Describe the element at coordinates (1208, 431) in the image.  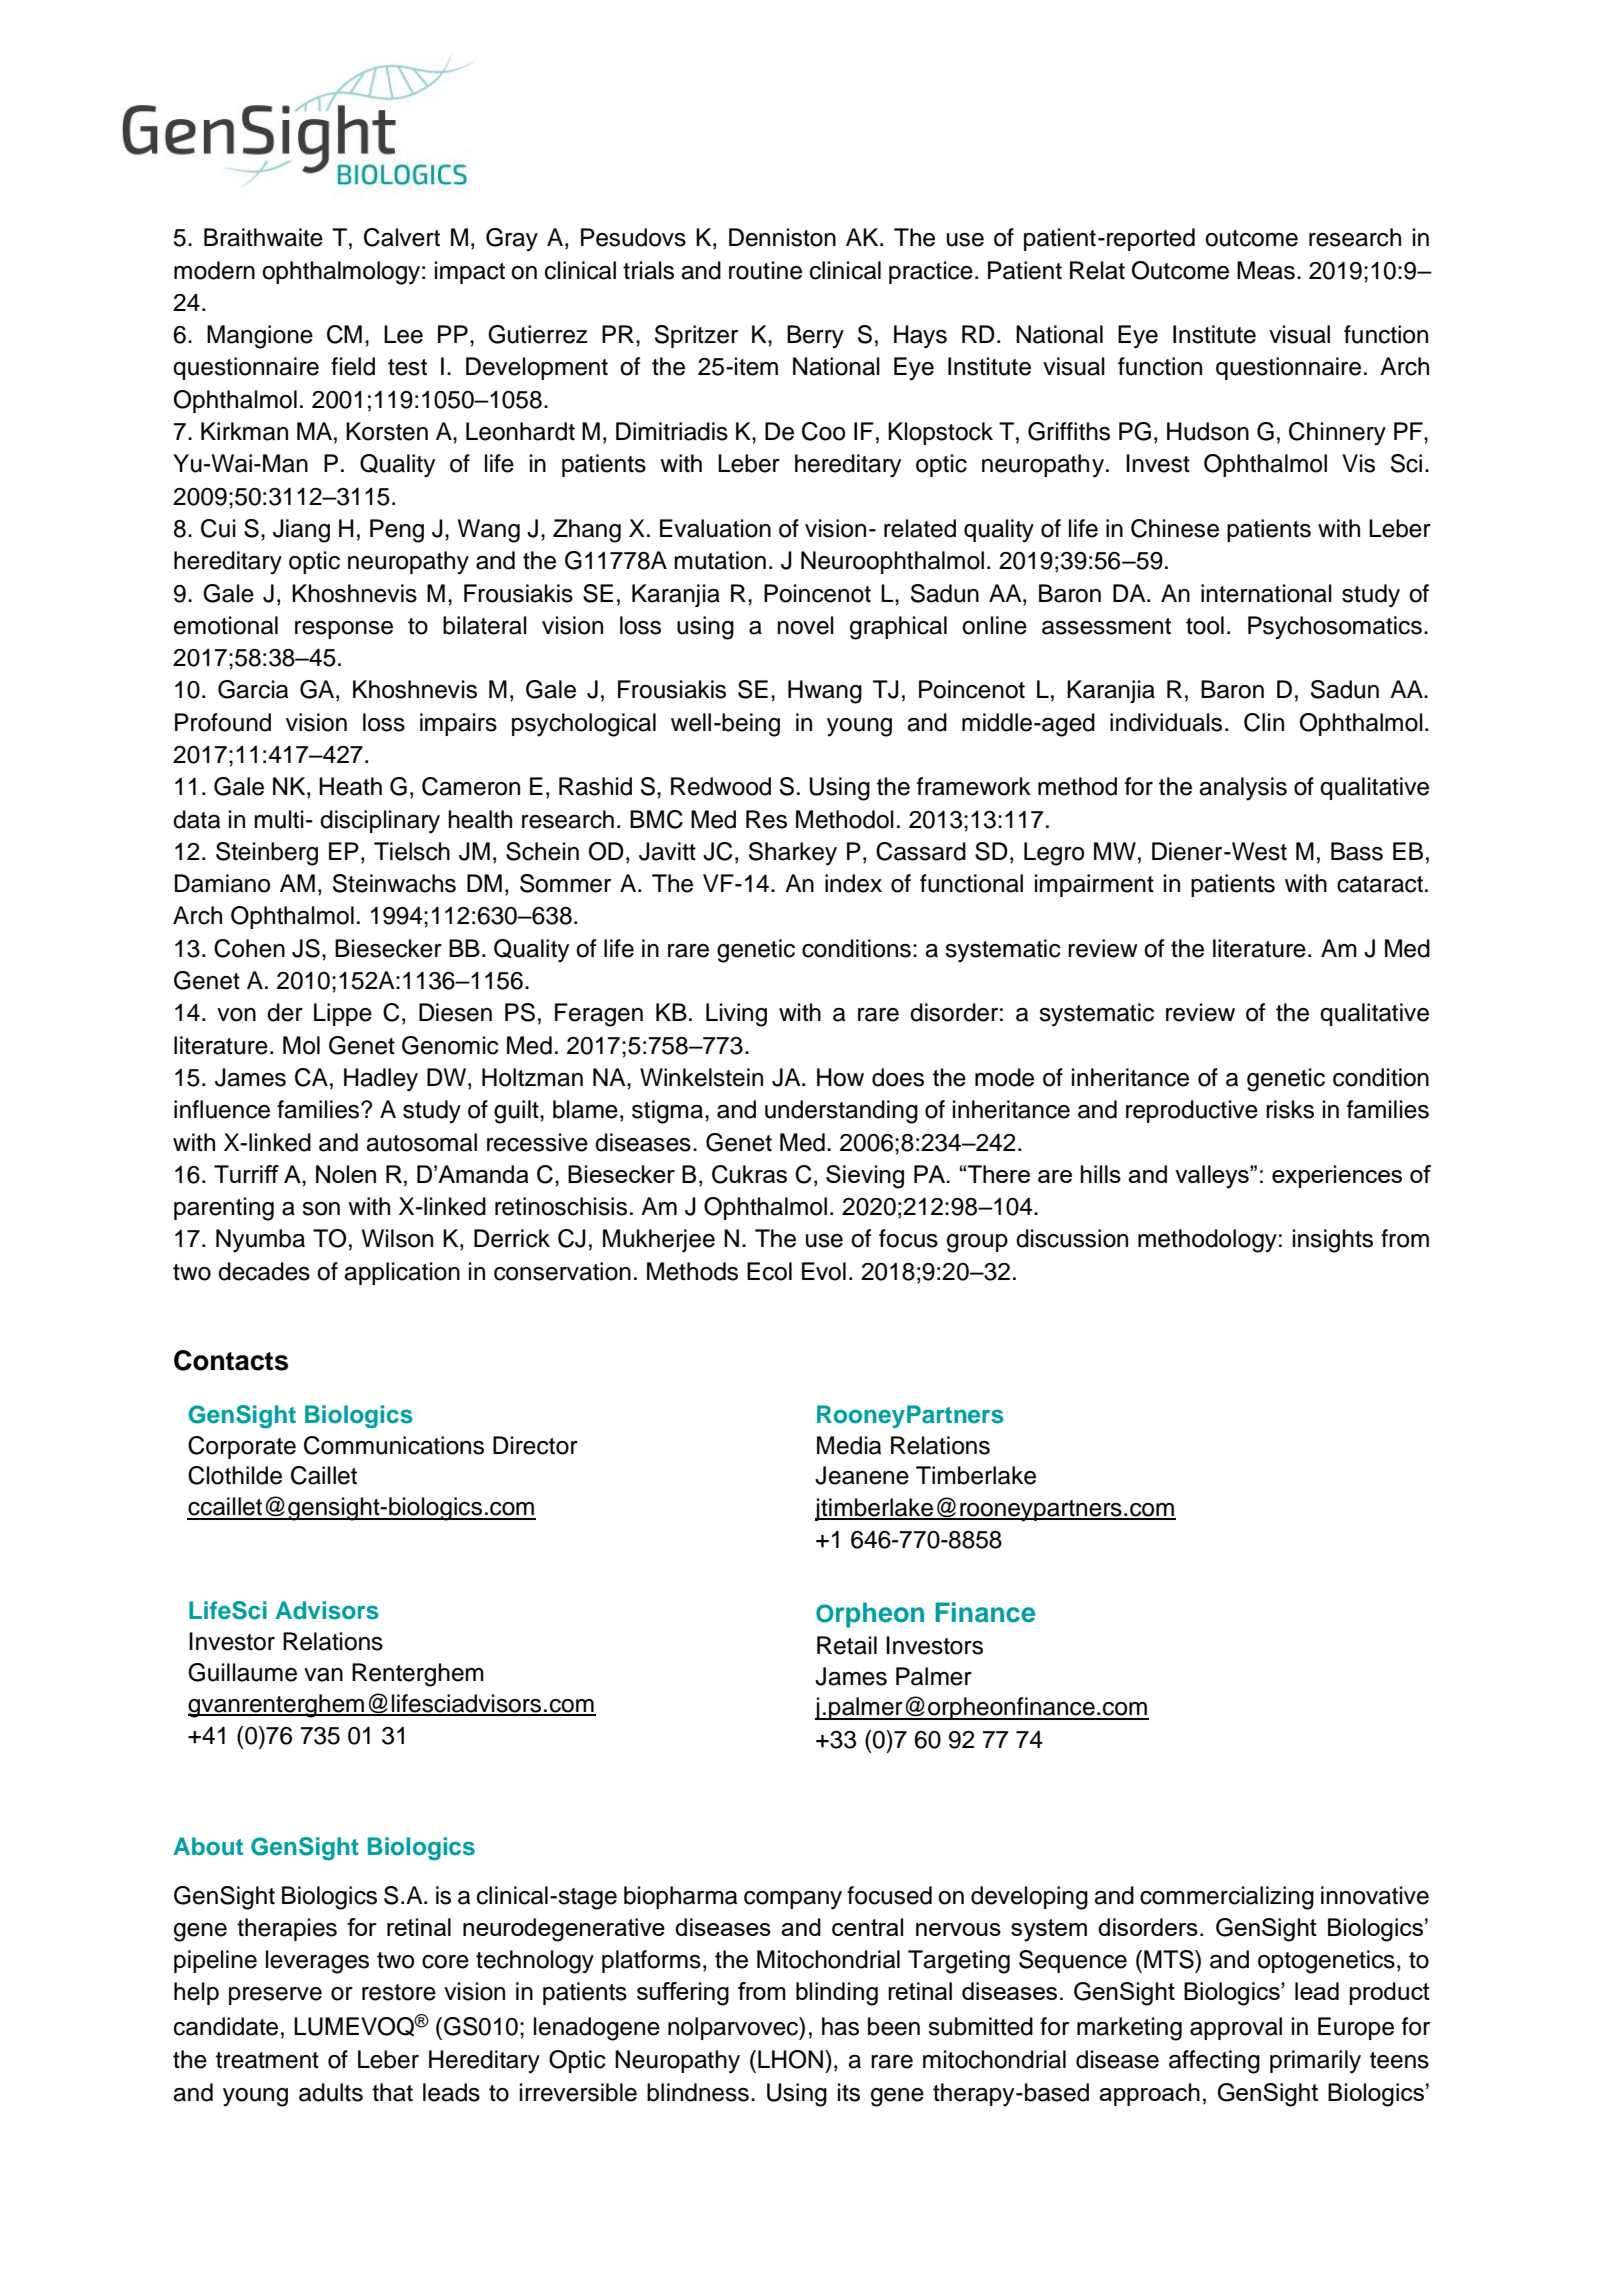
I see `Hudson` at that location.
